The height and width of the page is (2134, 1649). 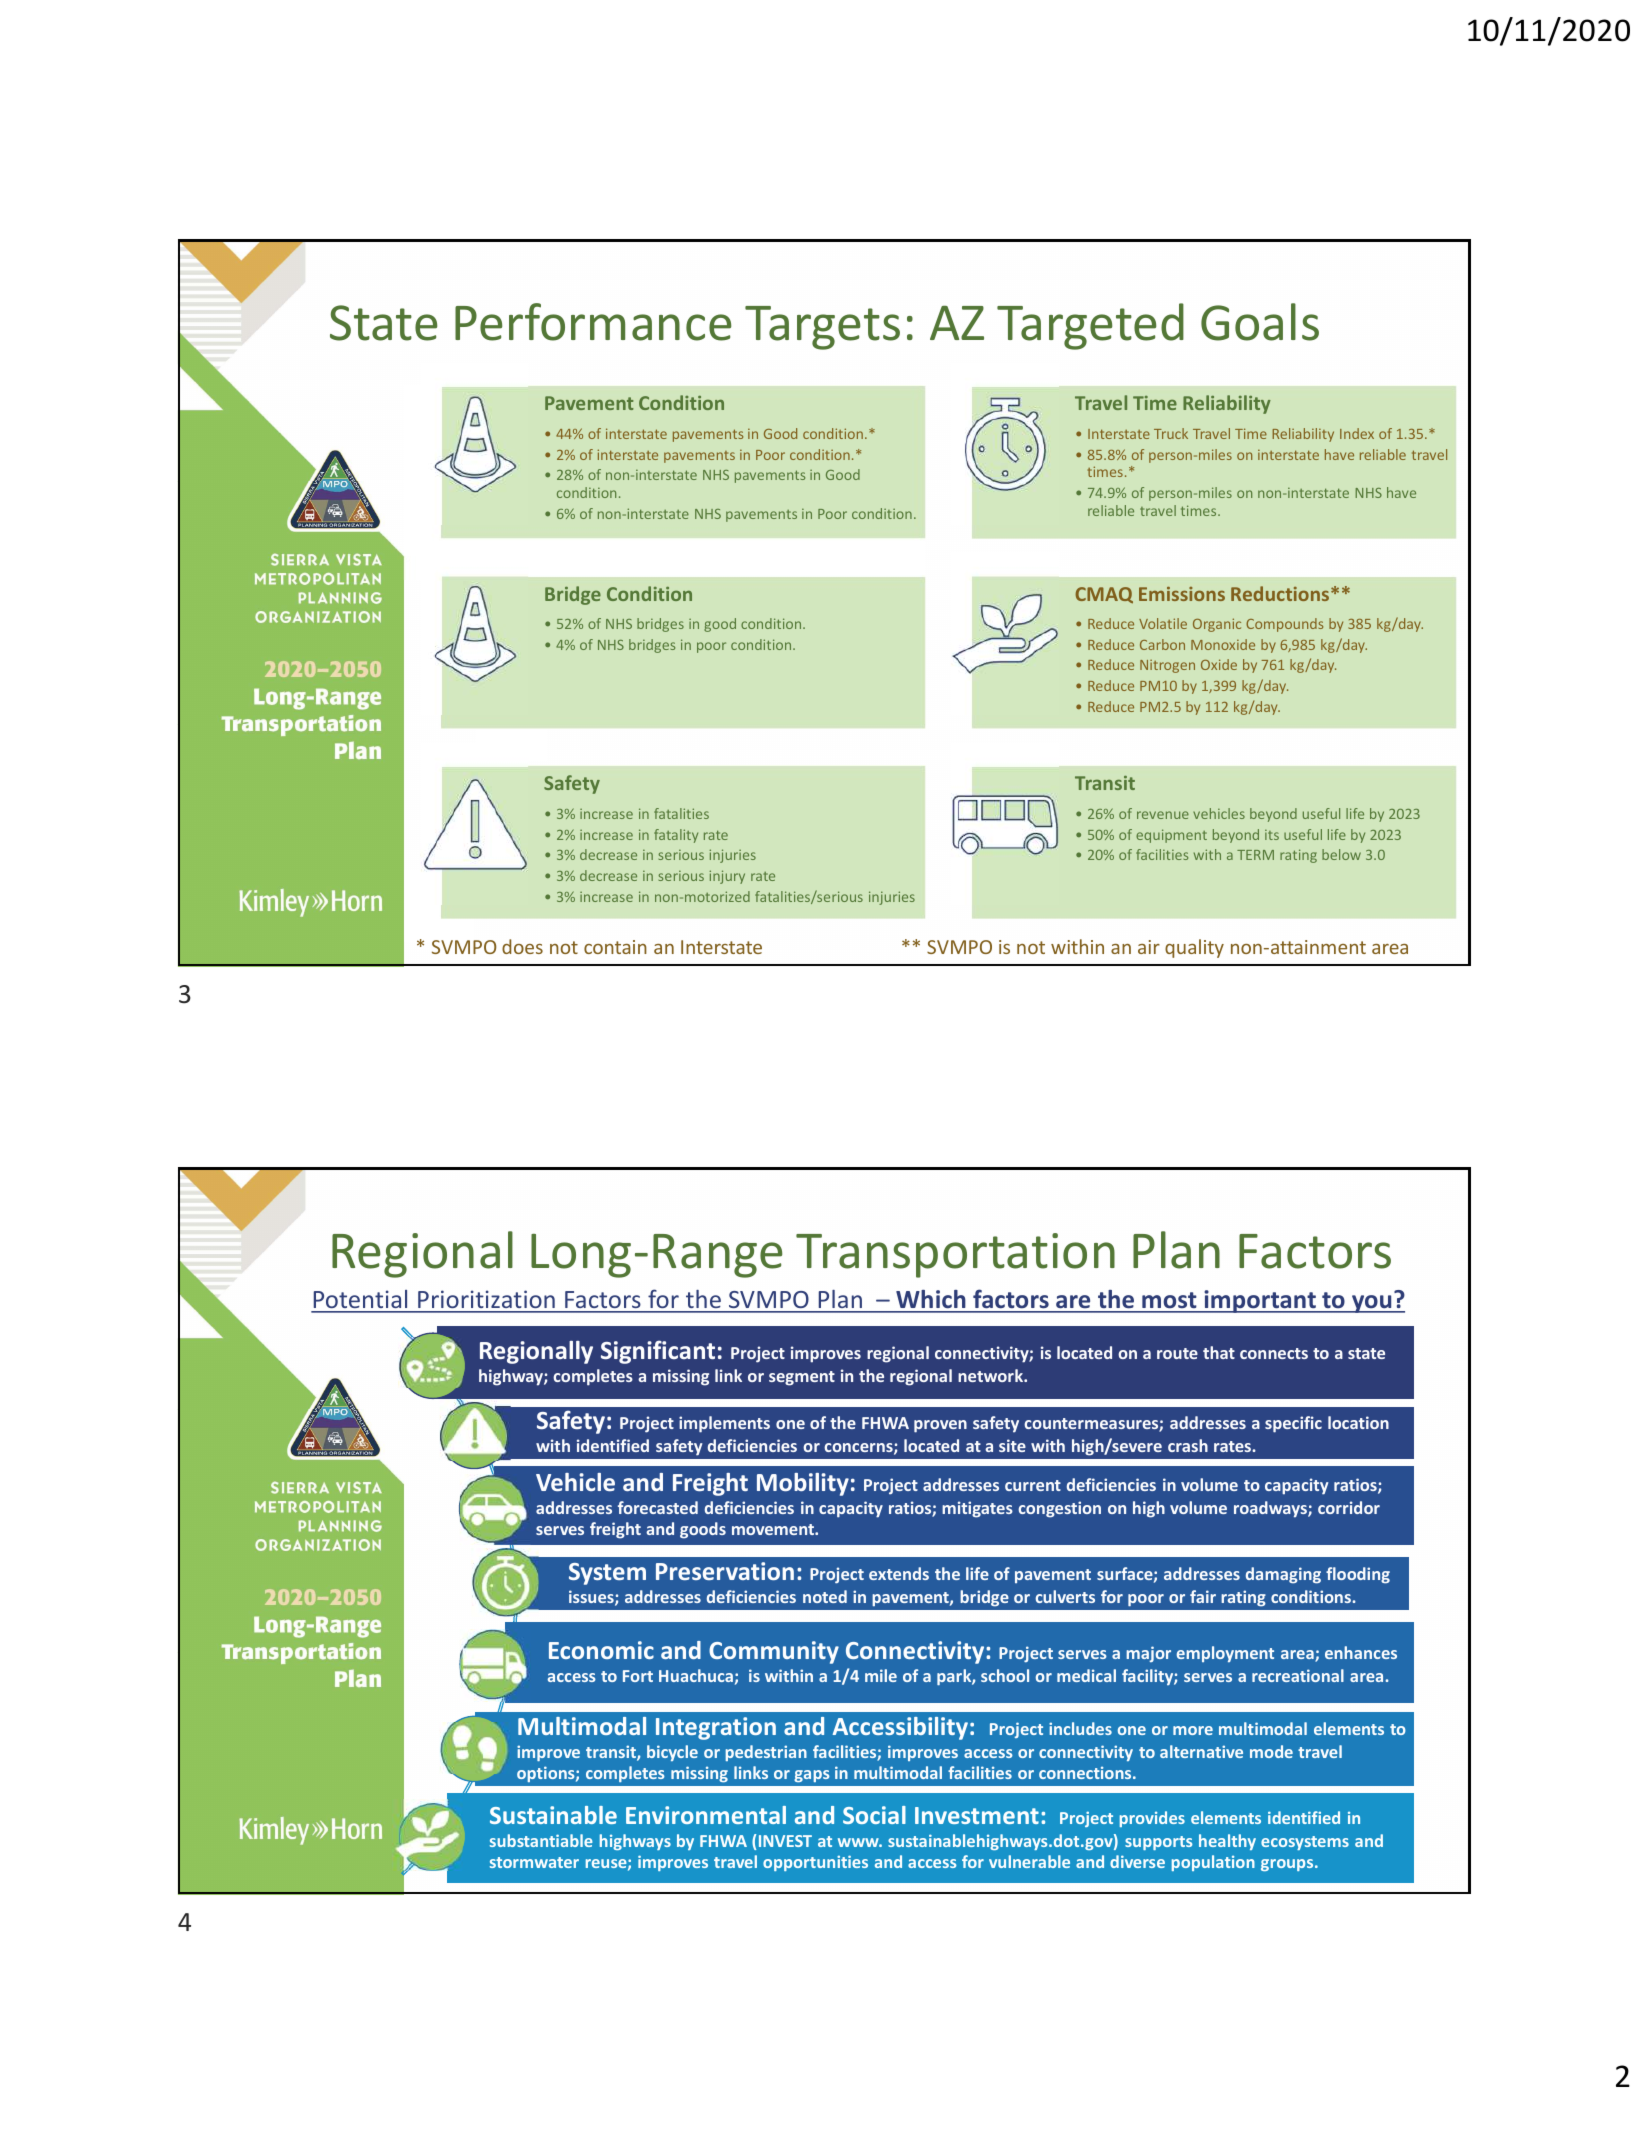 I want to click on Goals, so click(x=1260, y=322).
